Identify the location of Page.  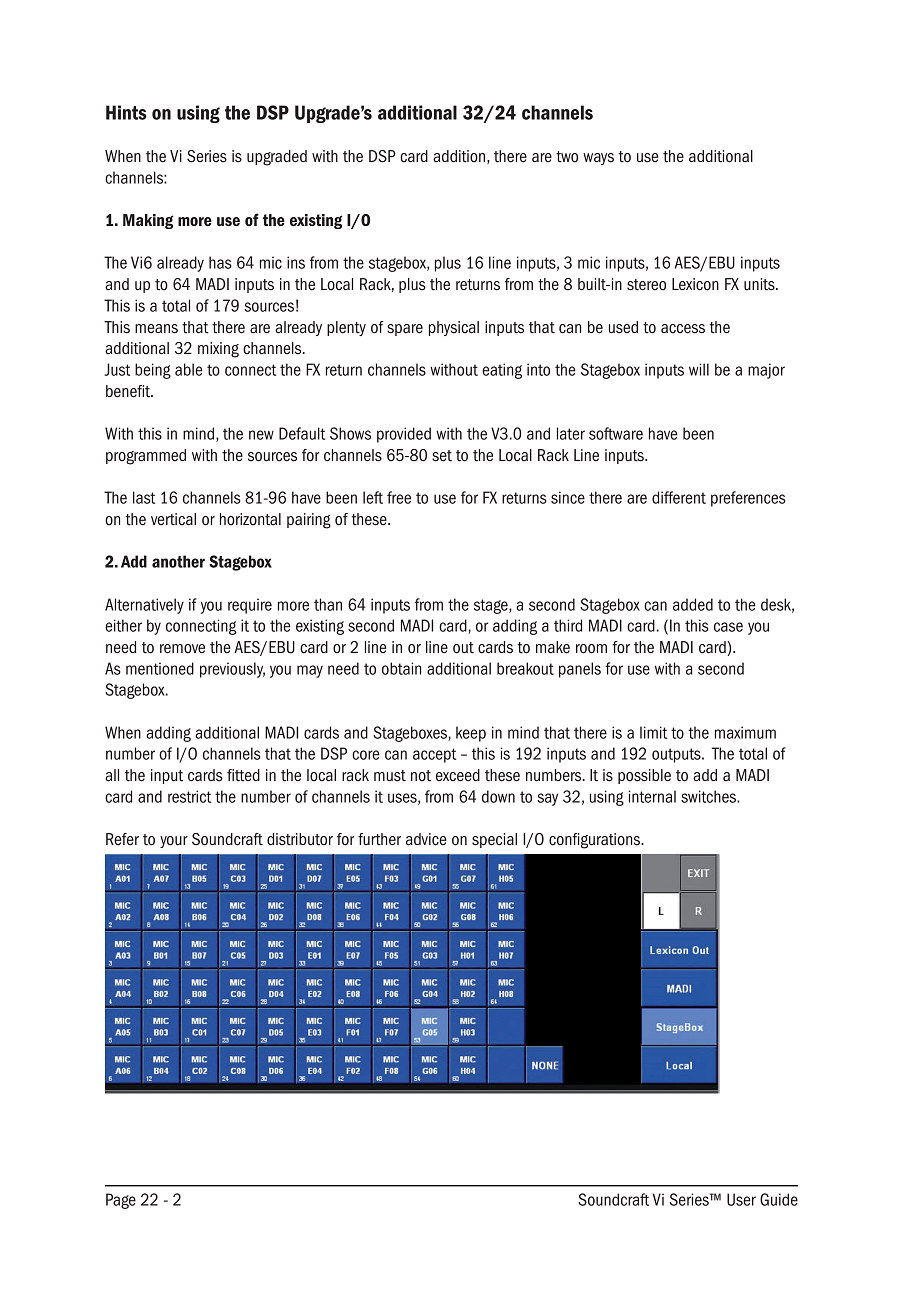
(121, 1201).
